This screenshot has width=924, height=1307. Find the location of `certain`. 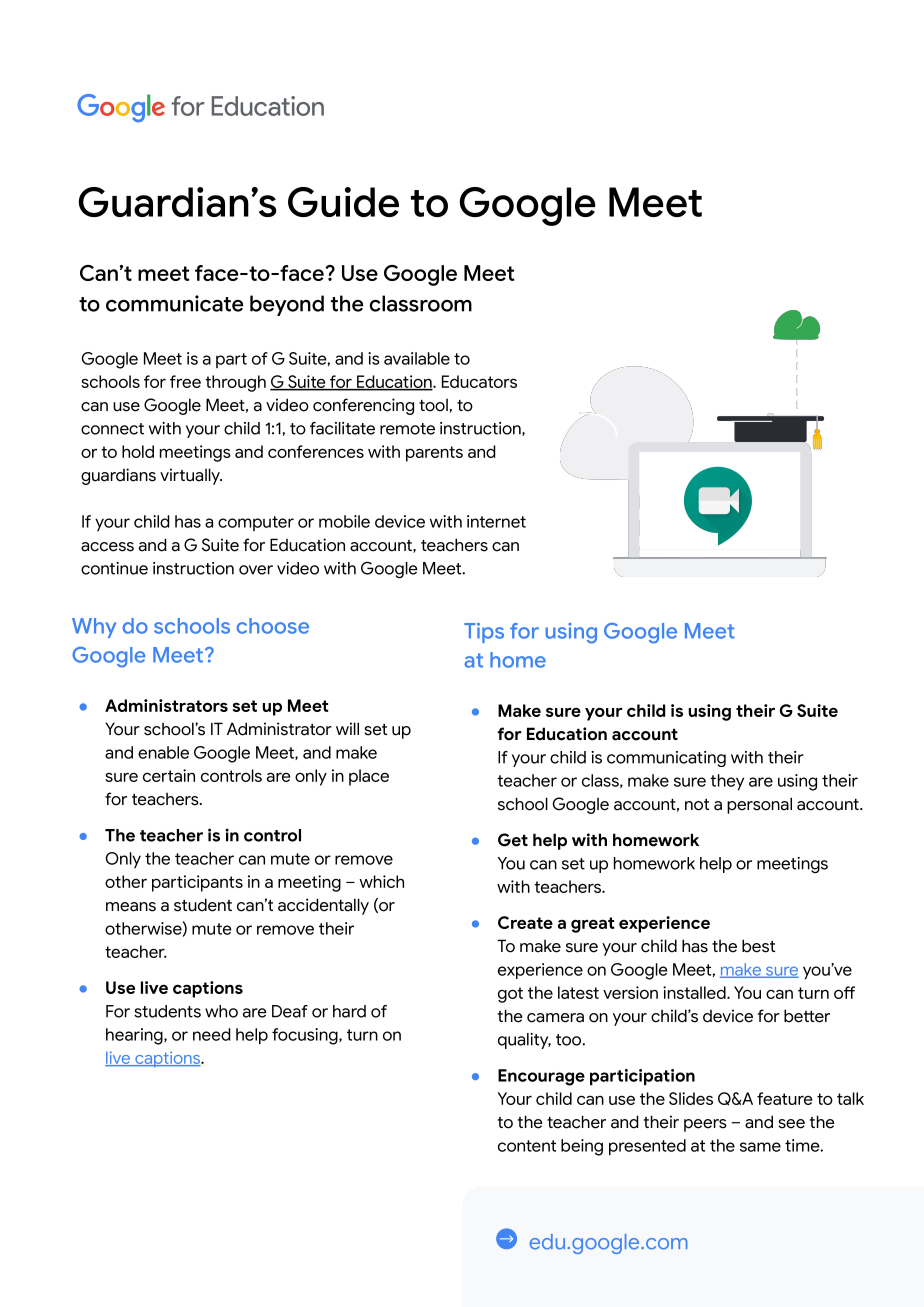

certain is located at coordinates (169, 775).
